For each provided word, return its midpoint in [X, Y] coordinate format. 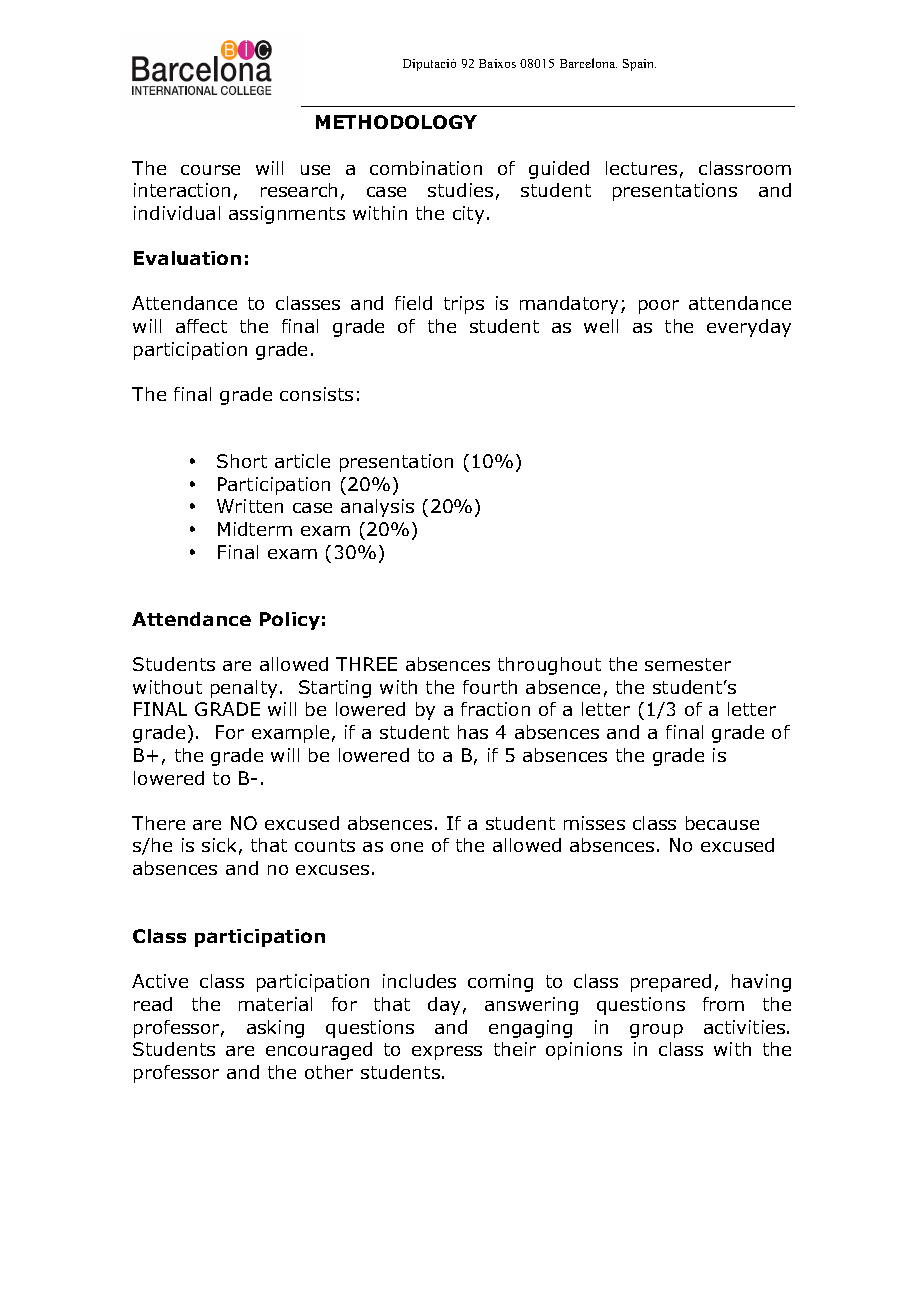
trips [464, 305]
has [473, 732]
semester [688, 664]
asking [275, 1029]
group [656, 1031]
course [210, 170]
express [447, 1053]
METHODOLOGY [396, 122]
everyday [749, 328]
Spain [639, 65]
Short [242, 461]
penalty [244, 689]
